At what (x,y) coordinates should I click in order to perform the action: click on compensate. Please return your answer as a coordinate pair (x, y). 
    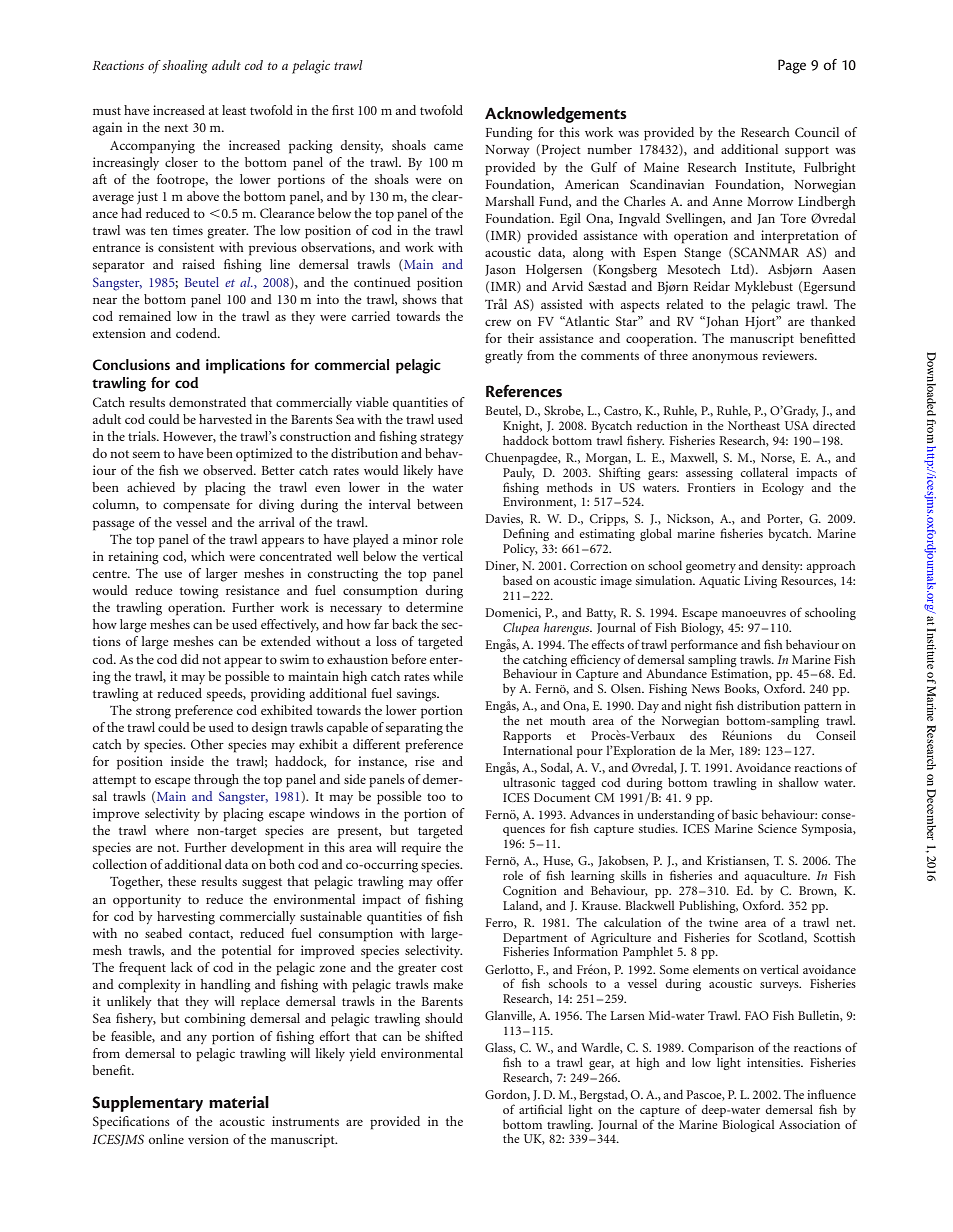
    Looking at the image, I should click on (196, 507).
